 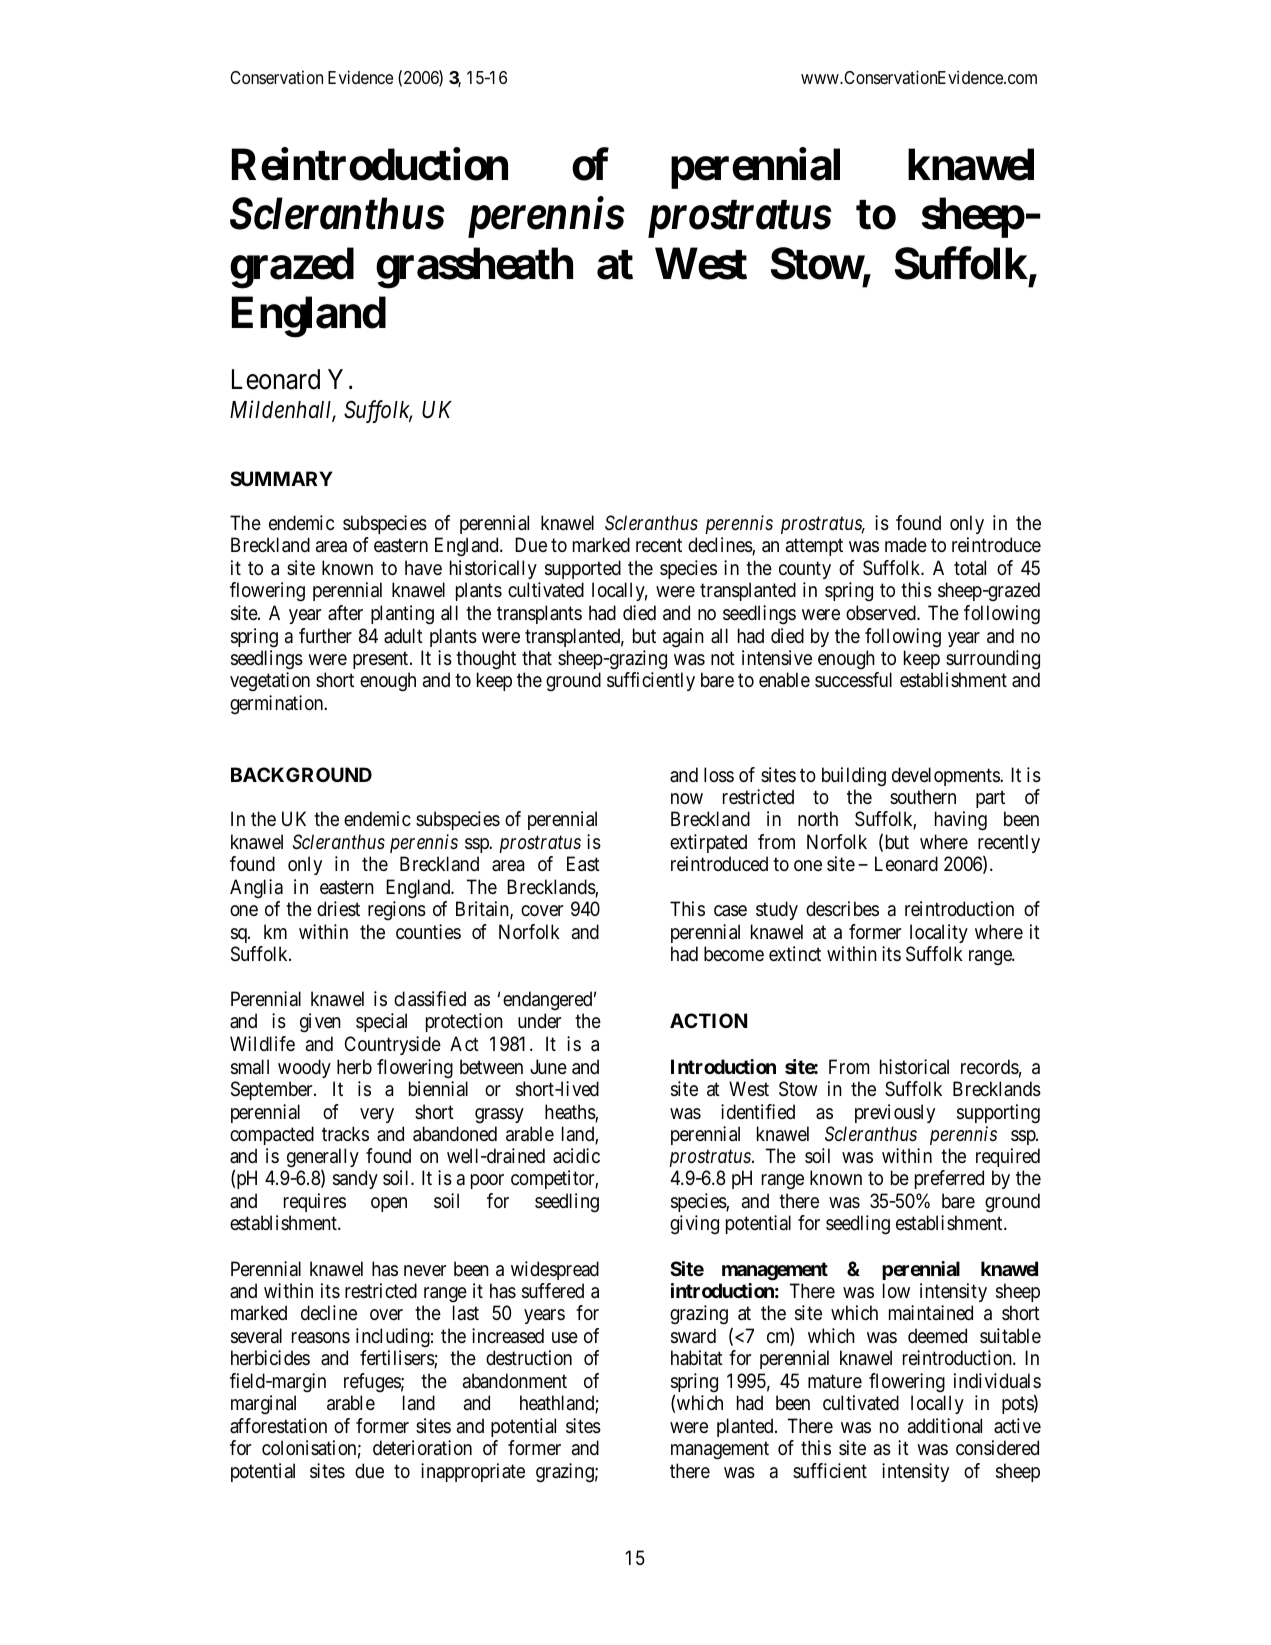 What do you see at coordinates (939, 933) in the screenshot?
I see `locality` at bounding box center [939, 933].
